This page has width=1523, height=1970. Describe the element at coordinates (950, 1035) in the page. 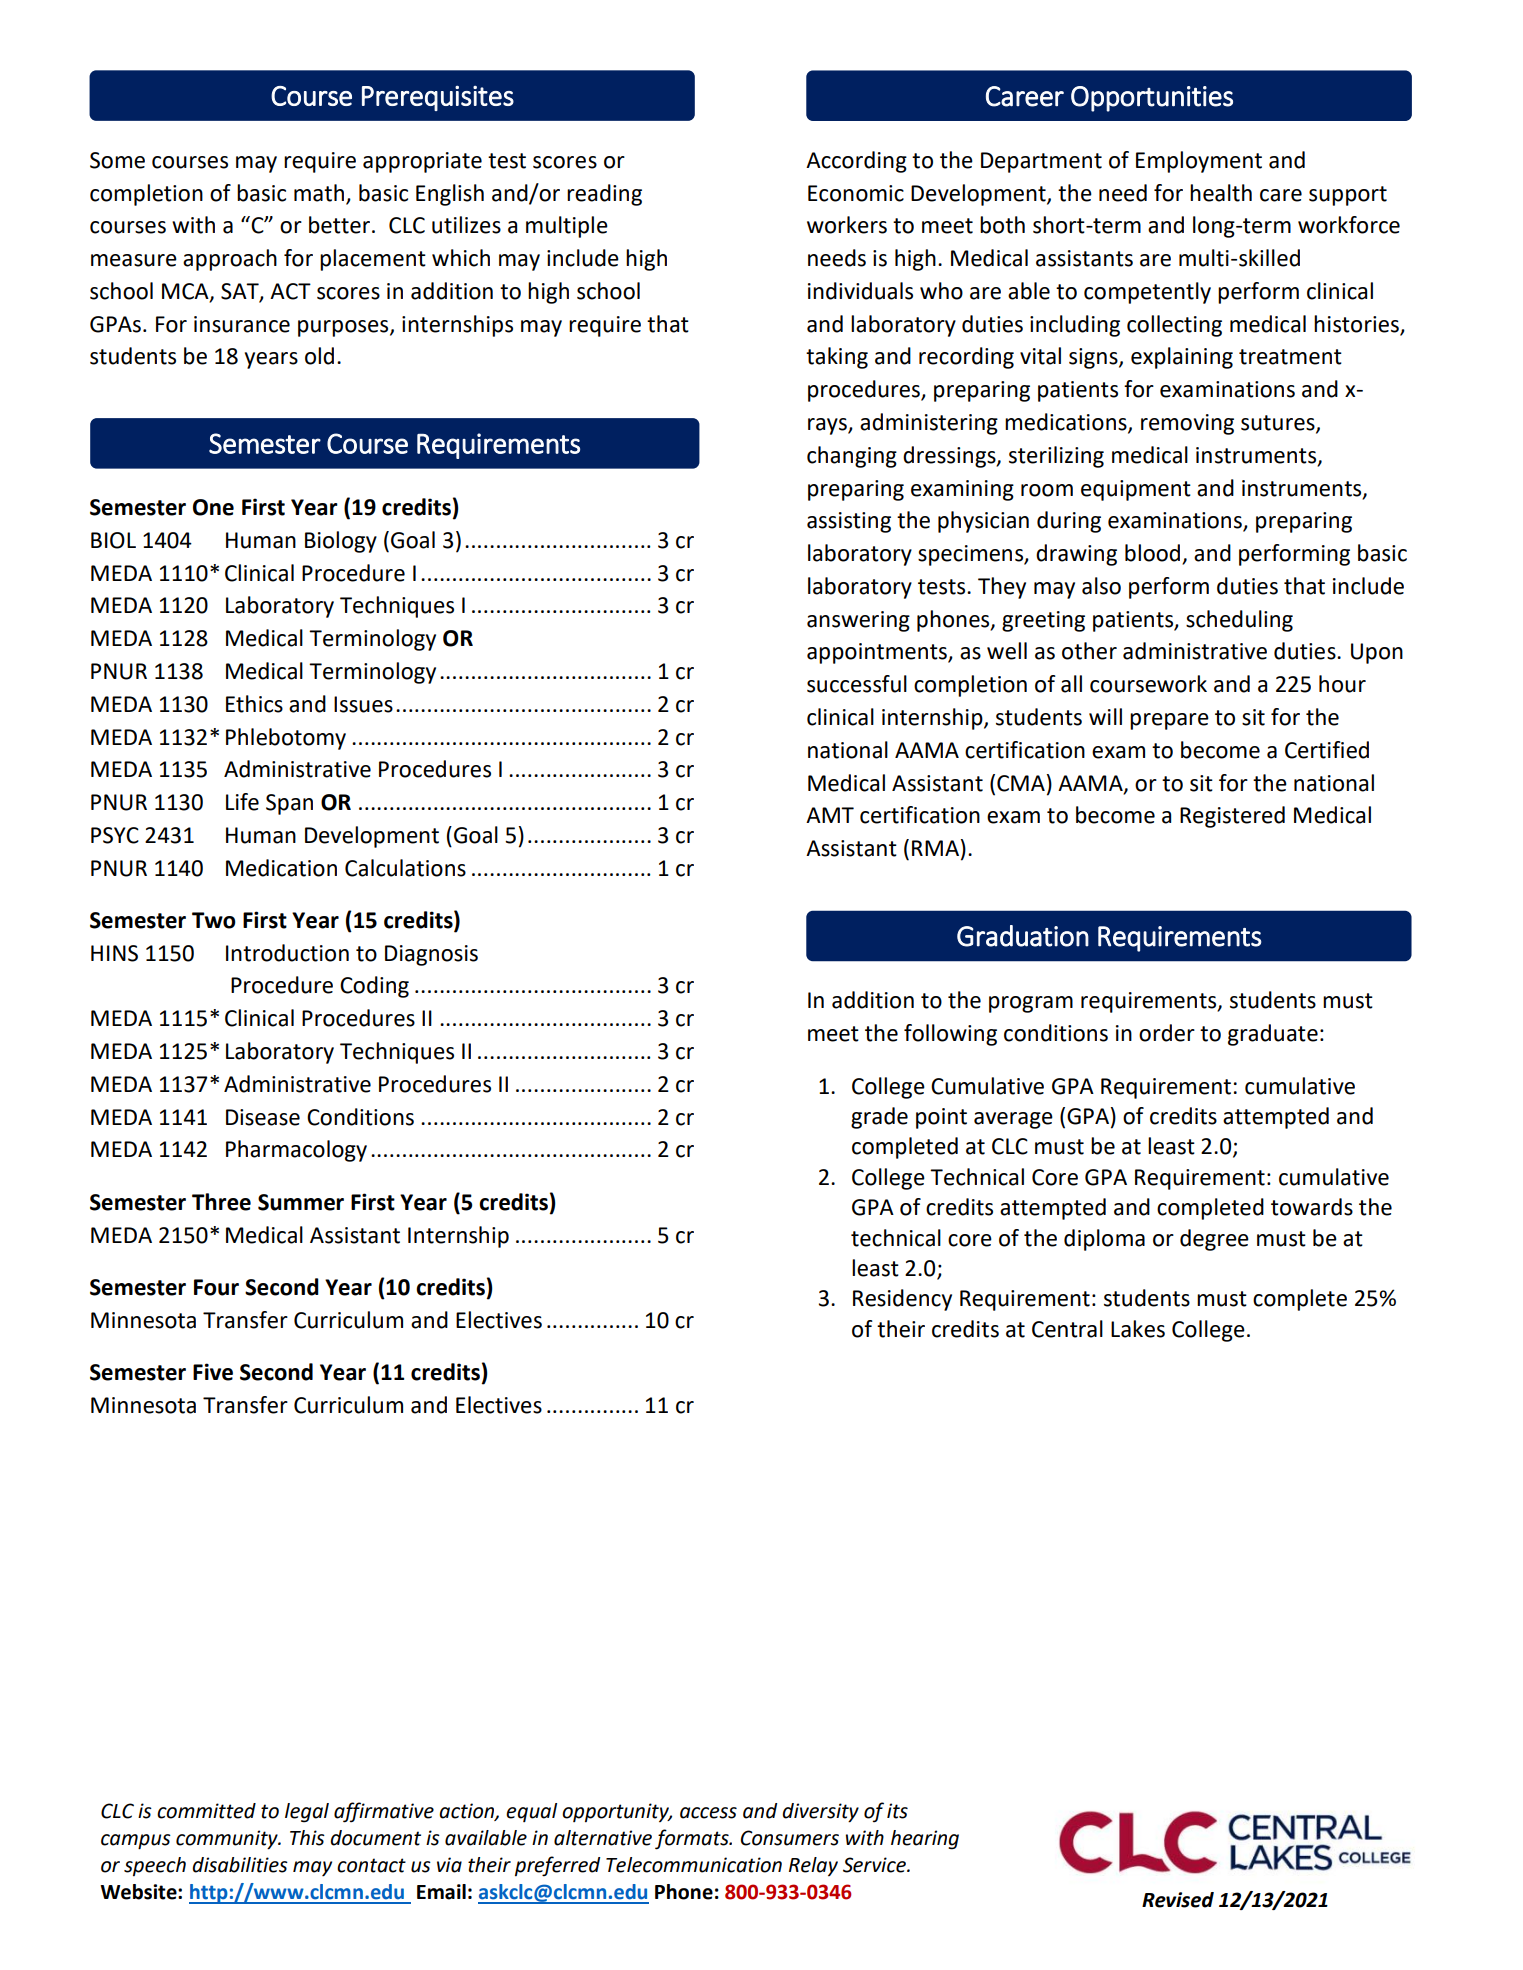

I see `following` at that location.
